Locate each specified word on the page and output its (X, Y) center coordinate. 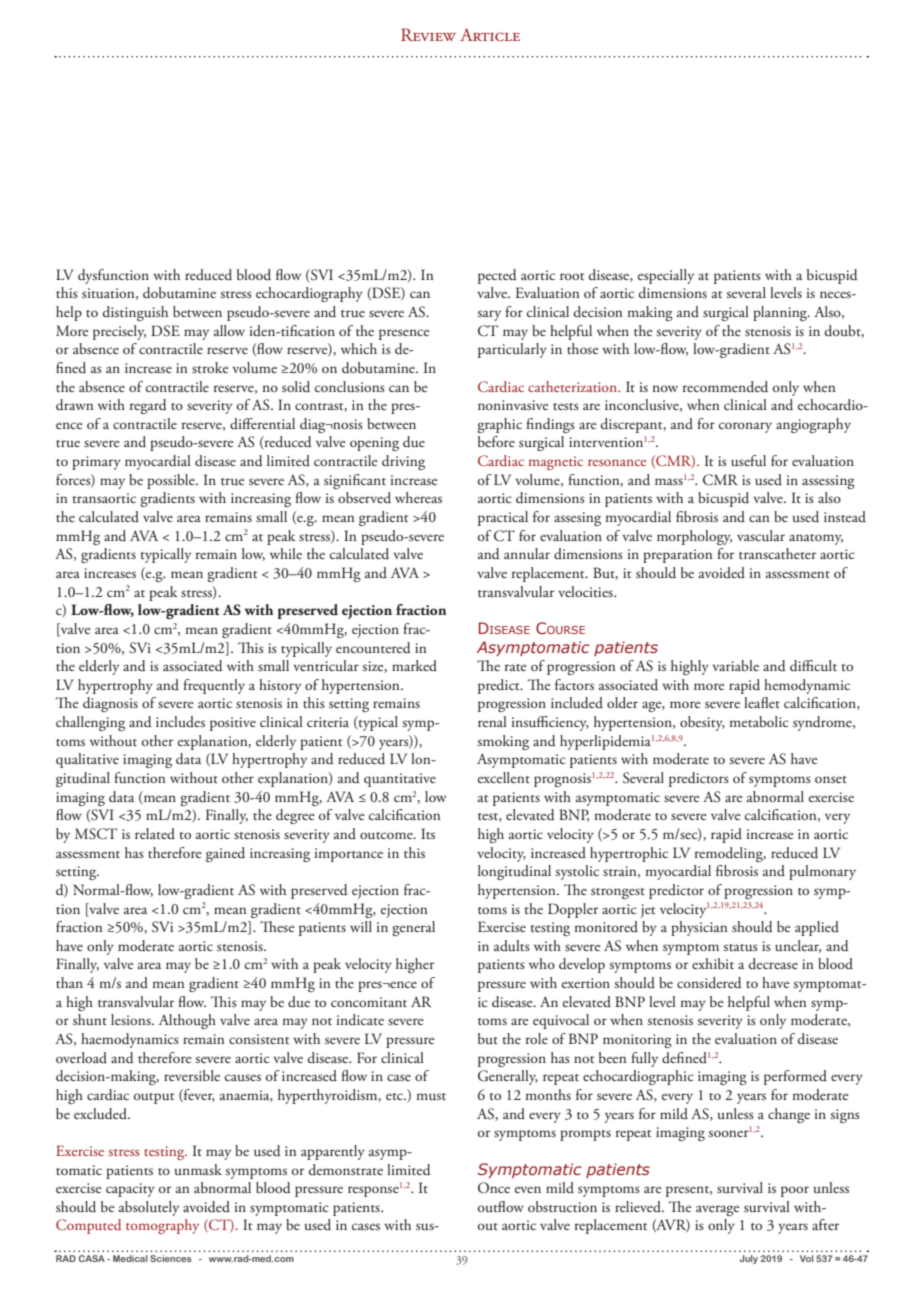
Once (494, 1188)
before (496, 441)
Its (428, 833)
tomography (162, 1226)
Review (428, 34)
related (155, 833)
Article (490, 35)
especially (666, 276)
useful (748, 460)
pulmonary (822, 872)
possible (172, 481)
